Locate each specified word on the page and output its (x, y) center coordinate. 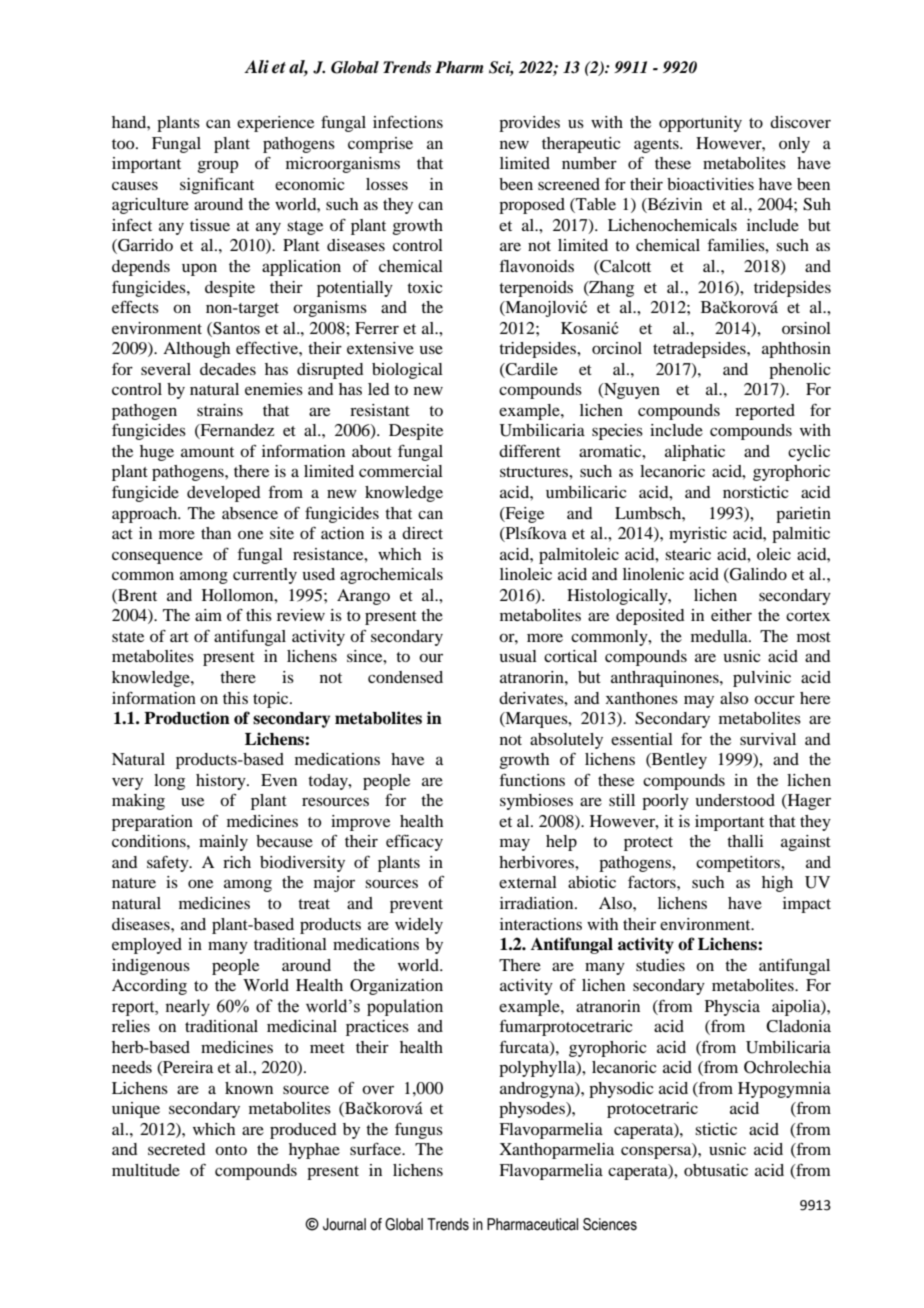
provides (529, 124)
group (217, 166)
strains (220, 410)
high (777, 884)
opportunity (700, 124)
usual (518, 656)
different (530, 450)
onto (231, 1150)
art (179, 637)
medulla (720, 636)
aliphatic (695, 453)
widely (419, 926)
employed (147, 946)
